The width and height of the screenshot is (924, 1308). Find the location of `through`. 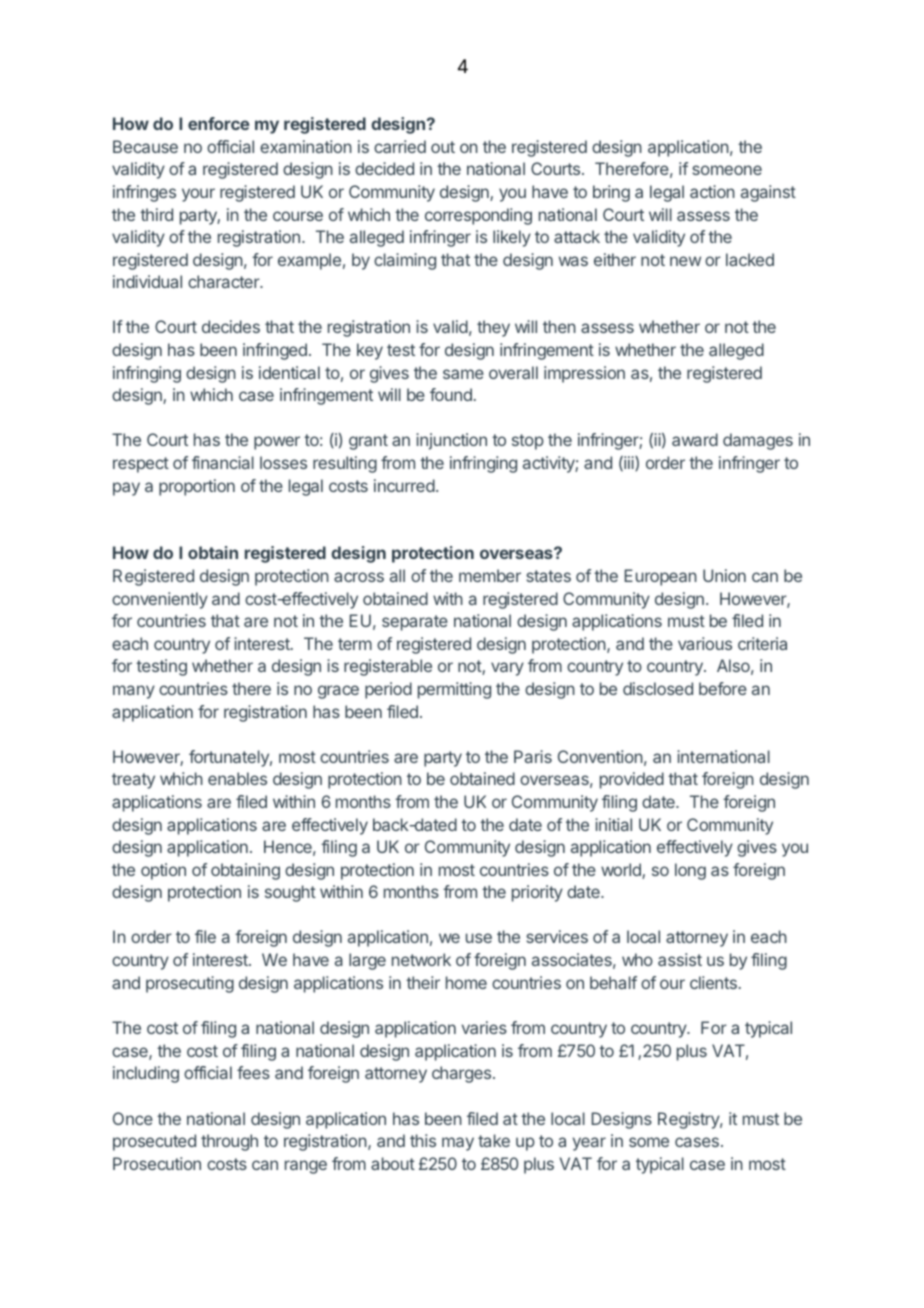

through is located at coordinates (229, 1142).
